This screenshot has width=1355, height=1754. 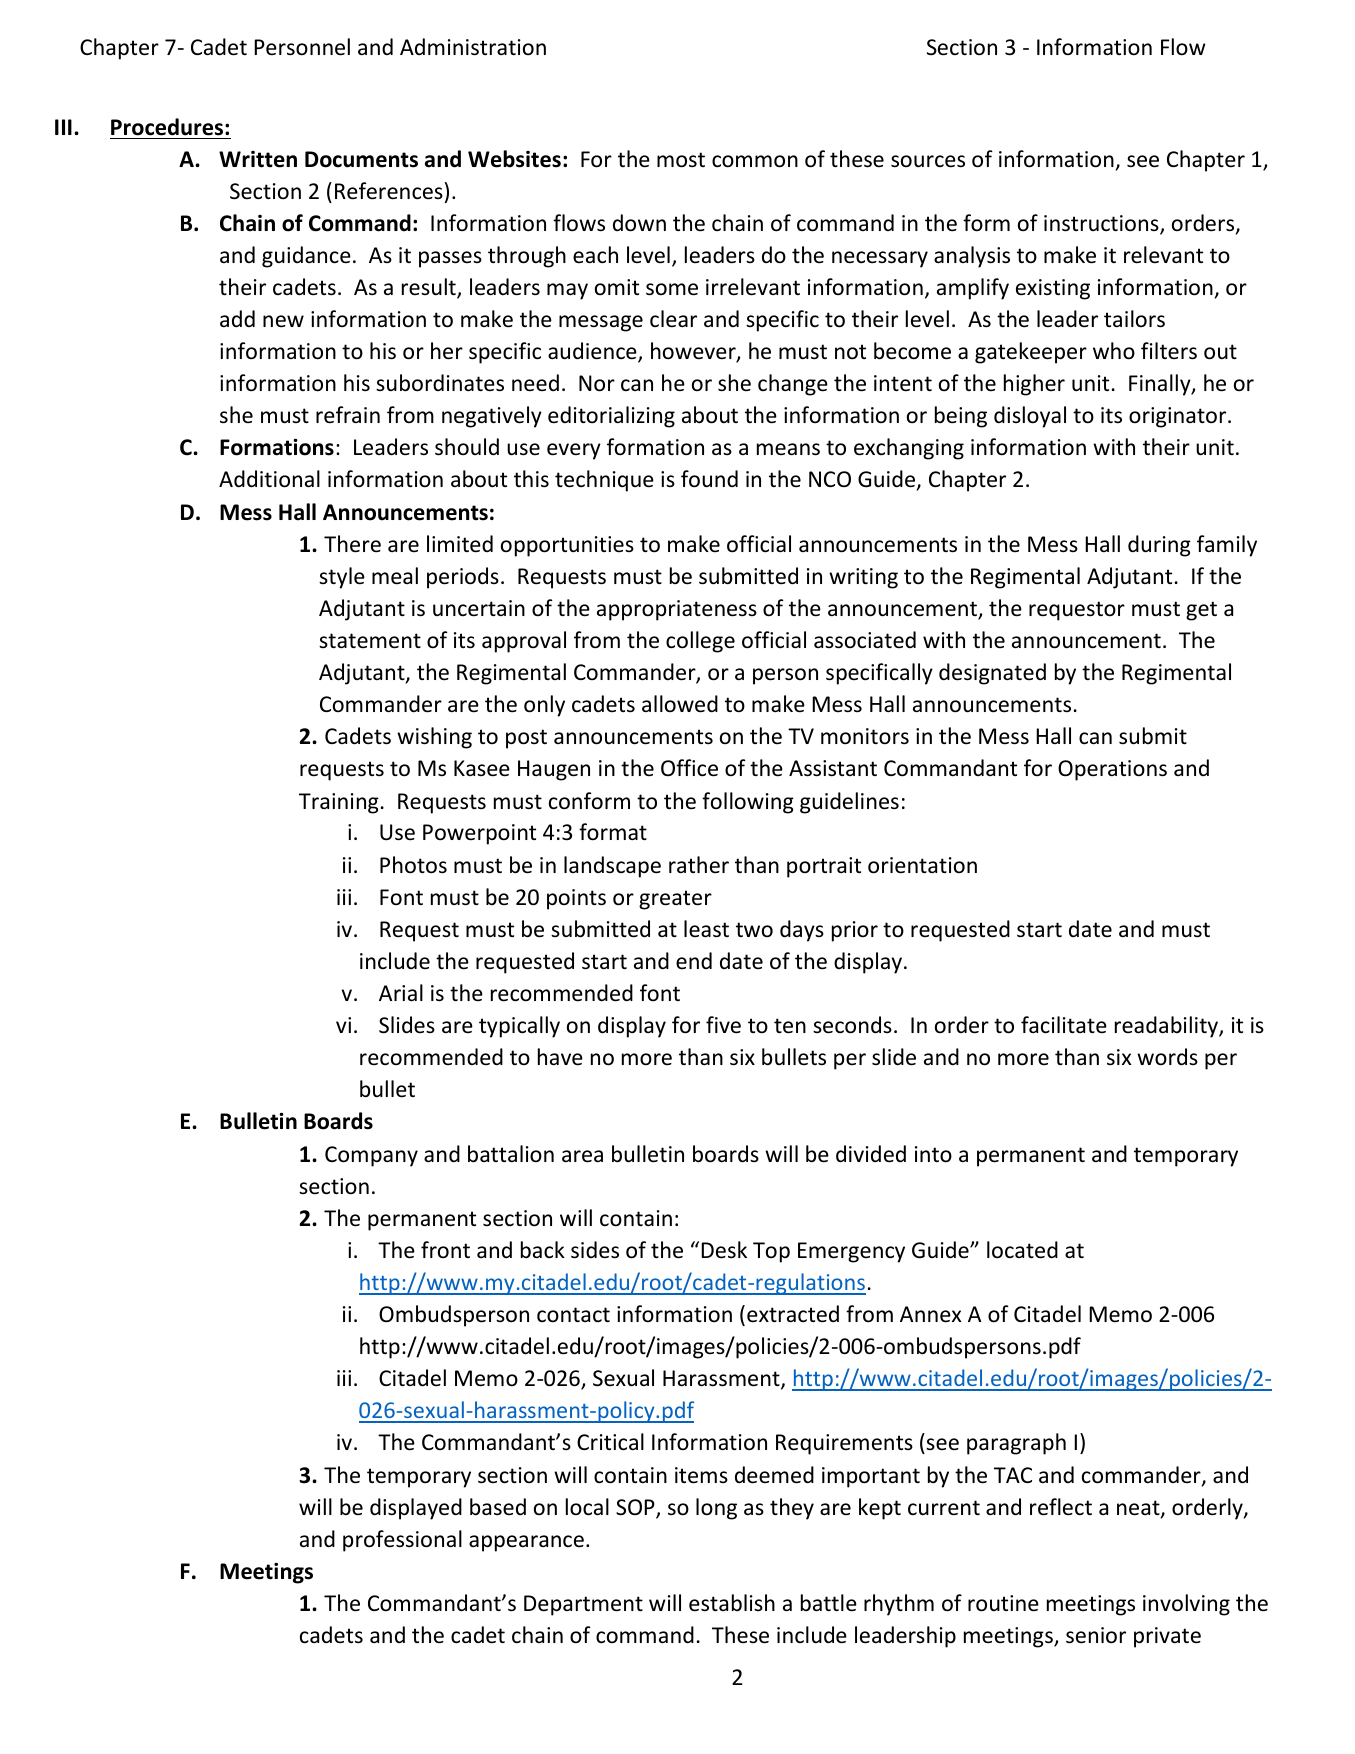 What do you see at coordinates (371, 1156) in the screenshot?
I see `Company` at bounding box center [371, 1156].
